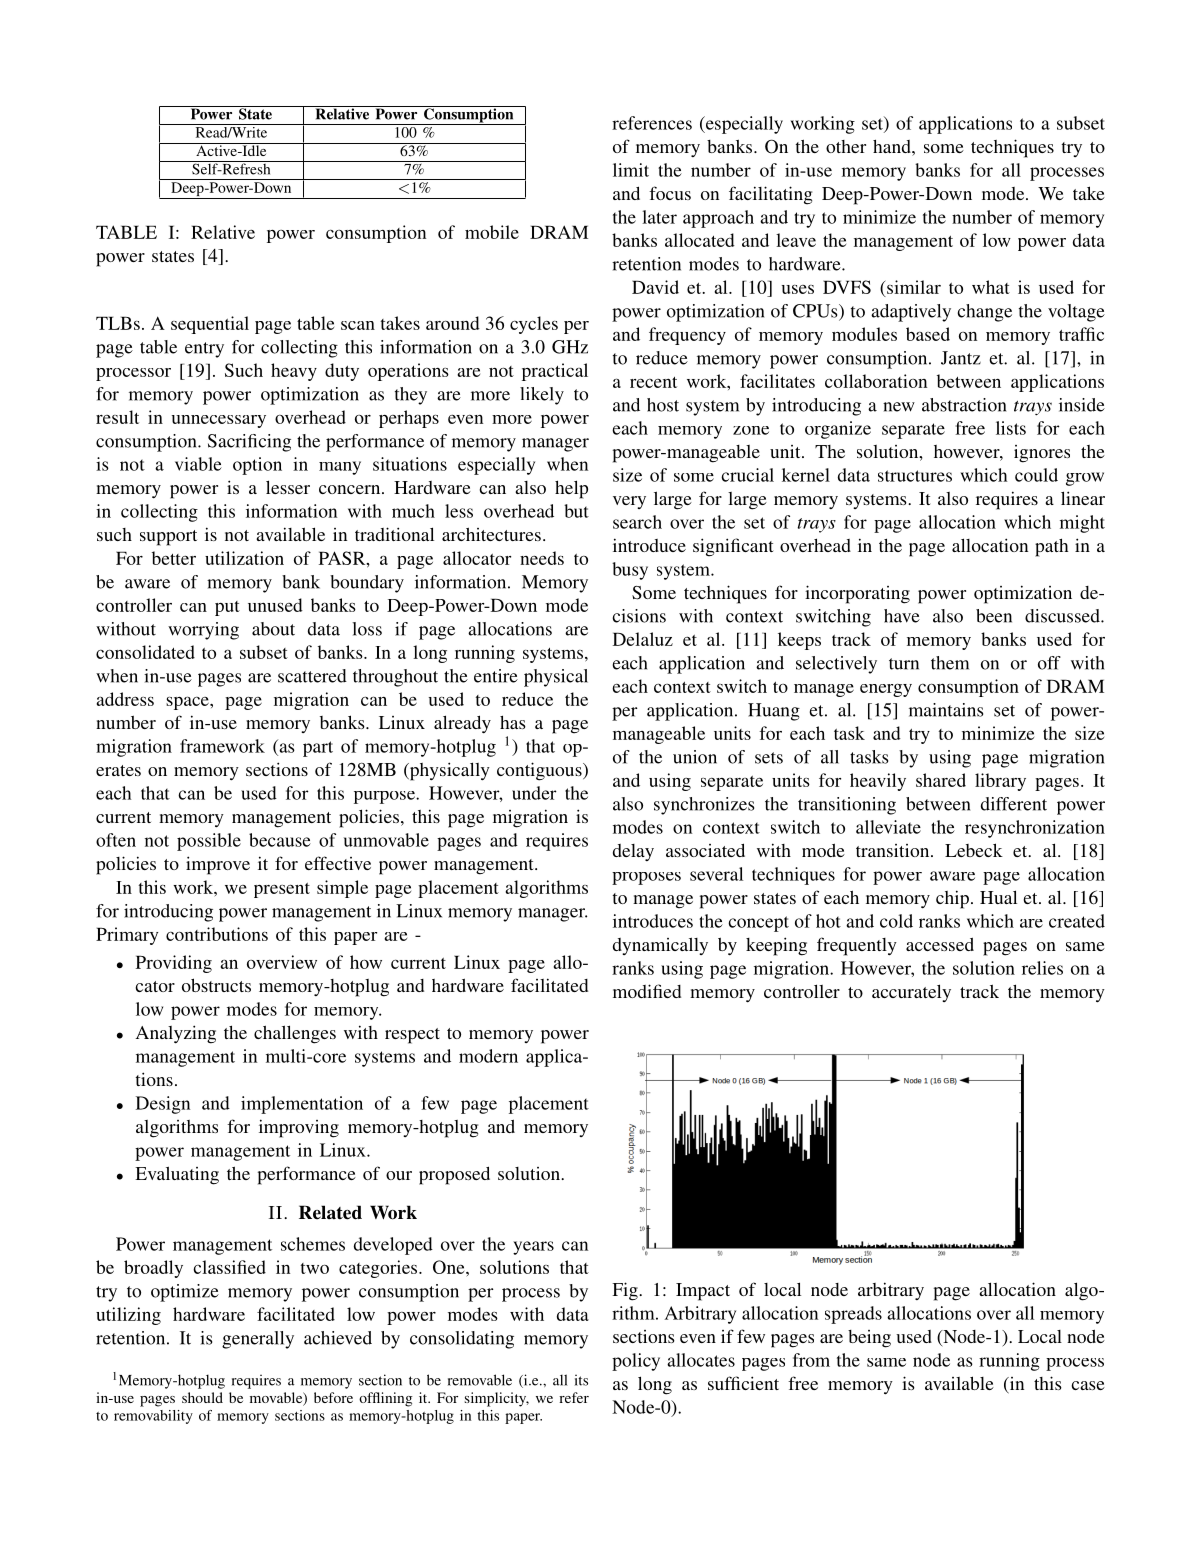  What do you see at coordinates (209, 842) in the screenshot?
I see `possible` at bounding box center [209, 842].
